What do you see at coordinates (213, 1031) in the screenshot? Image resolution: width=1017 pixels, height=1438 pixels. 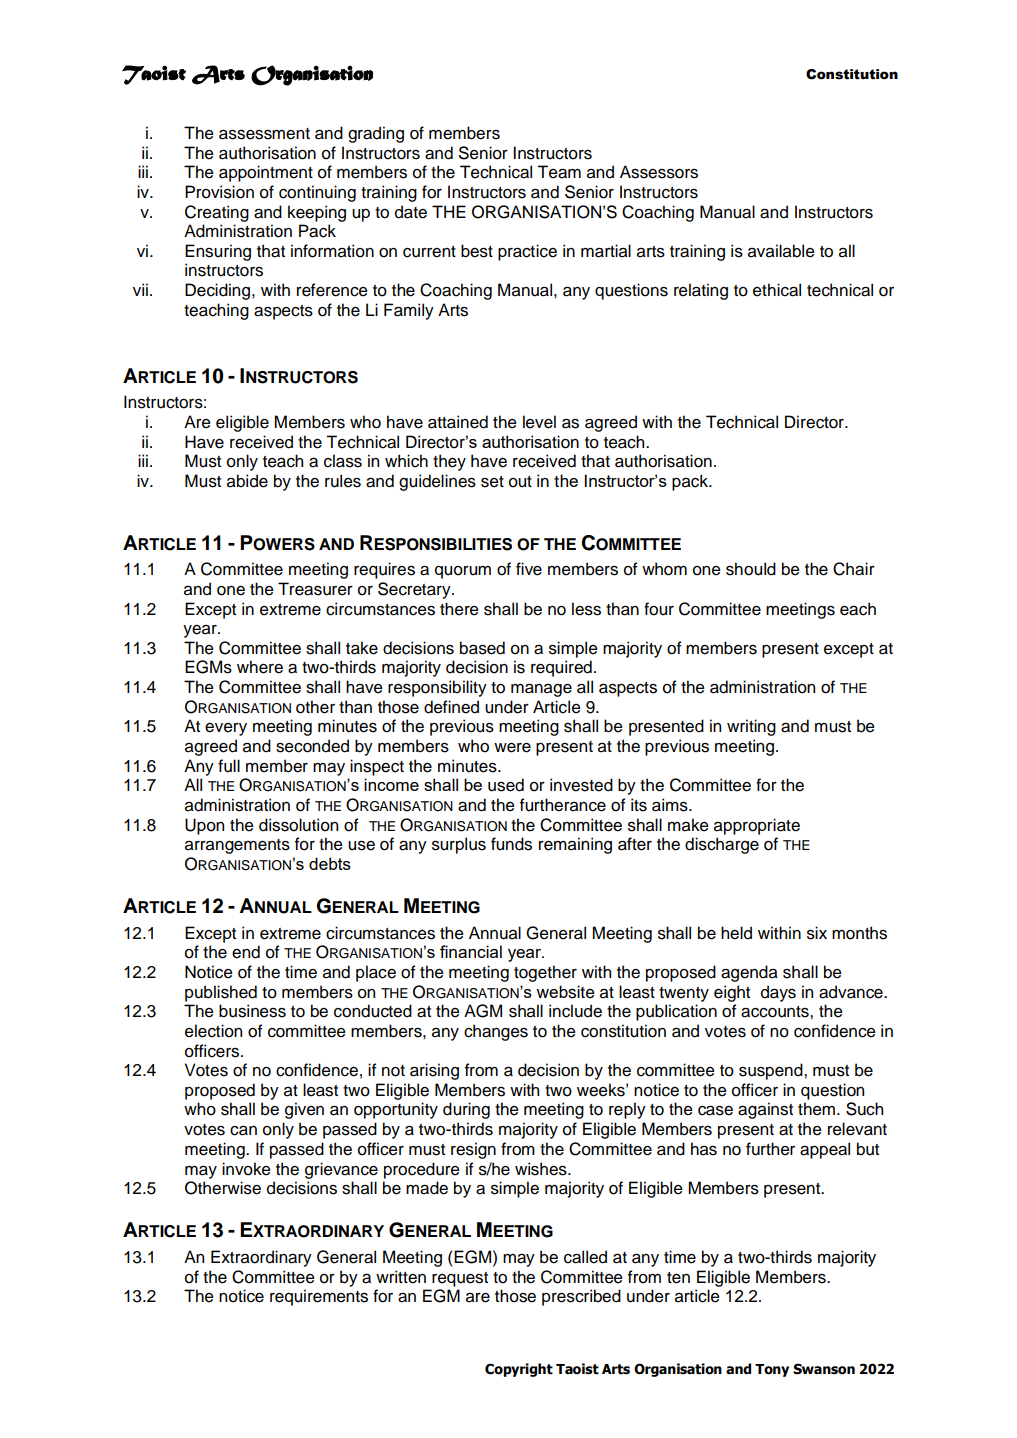 I see `election` at bounding box center [213, 1031].
